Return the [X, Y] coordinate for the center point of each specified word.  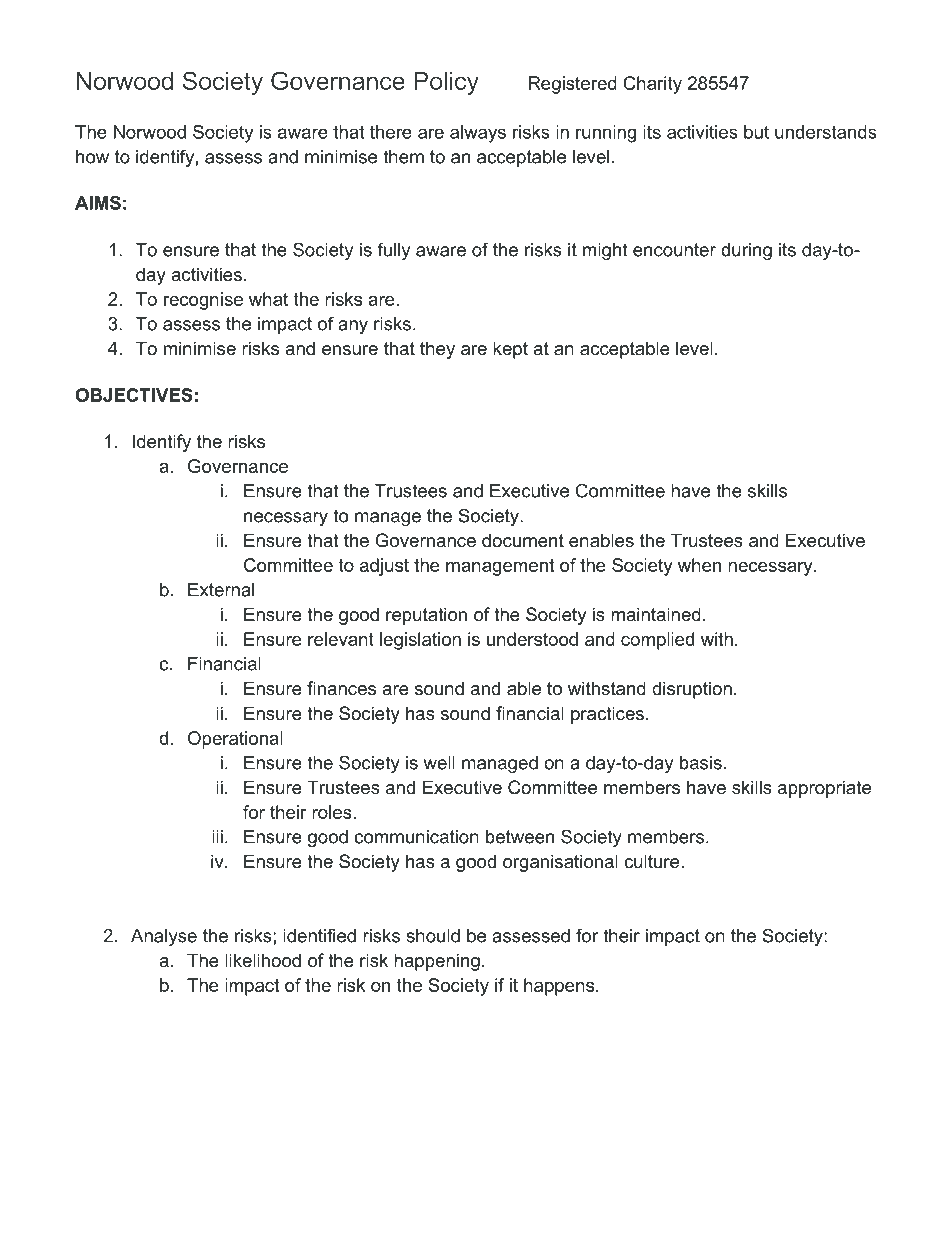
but [756, 132]
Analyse [164, 937]
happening [437, 962]
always [478, 134]
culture [653, 861]
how [92, 157]
